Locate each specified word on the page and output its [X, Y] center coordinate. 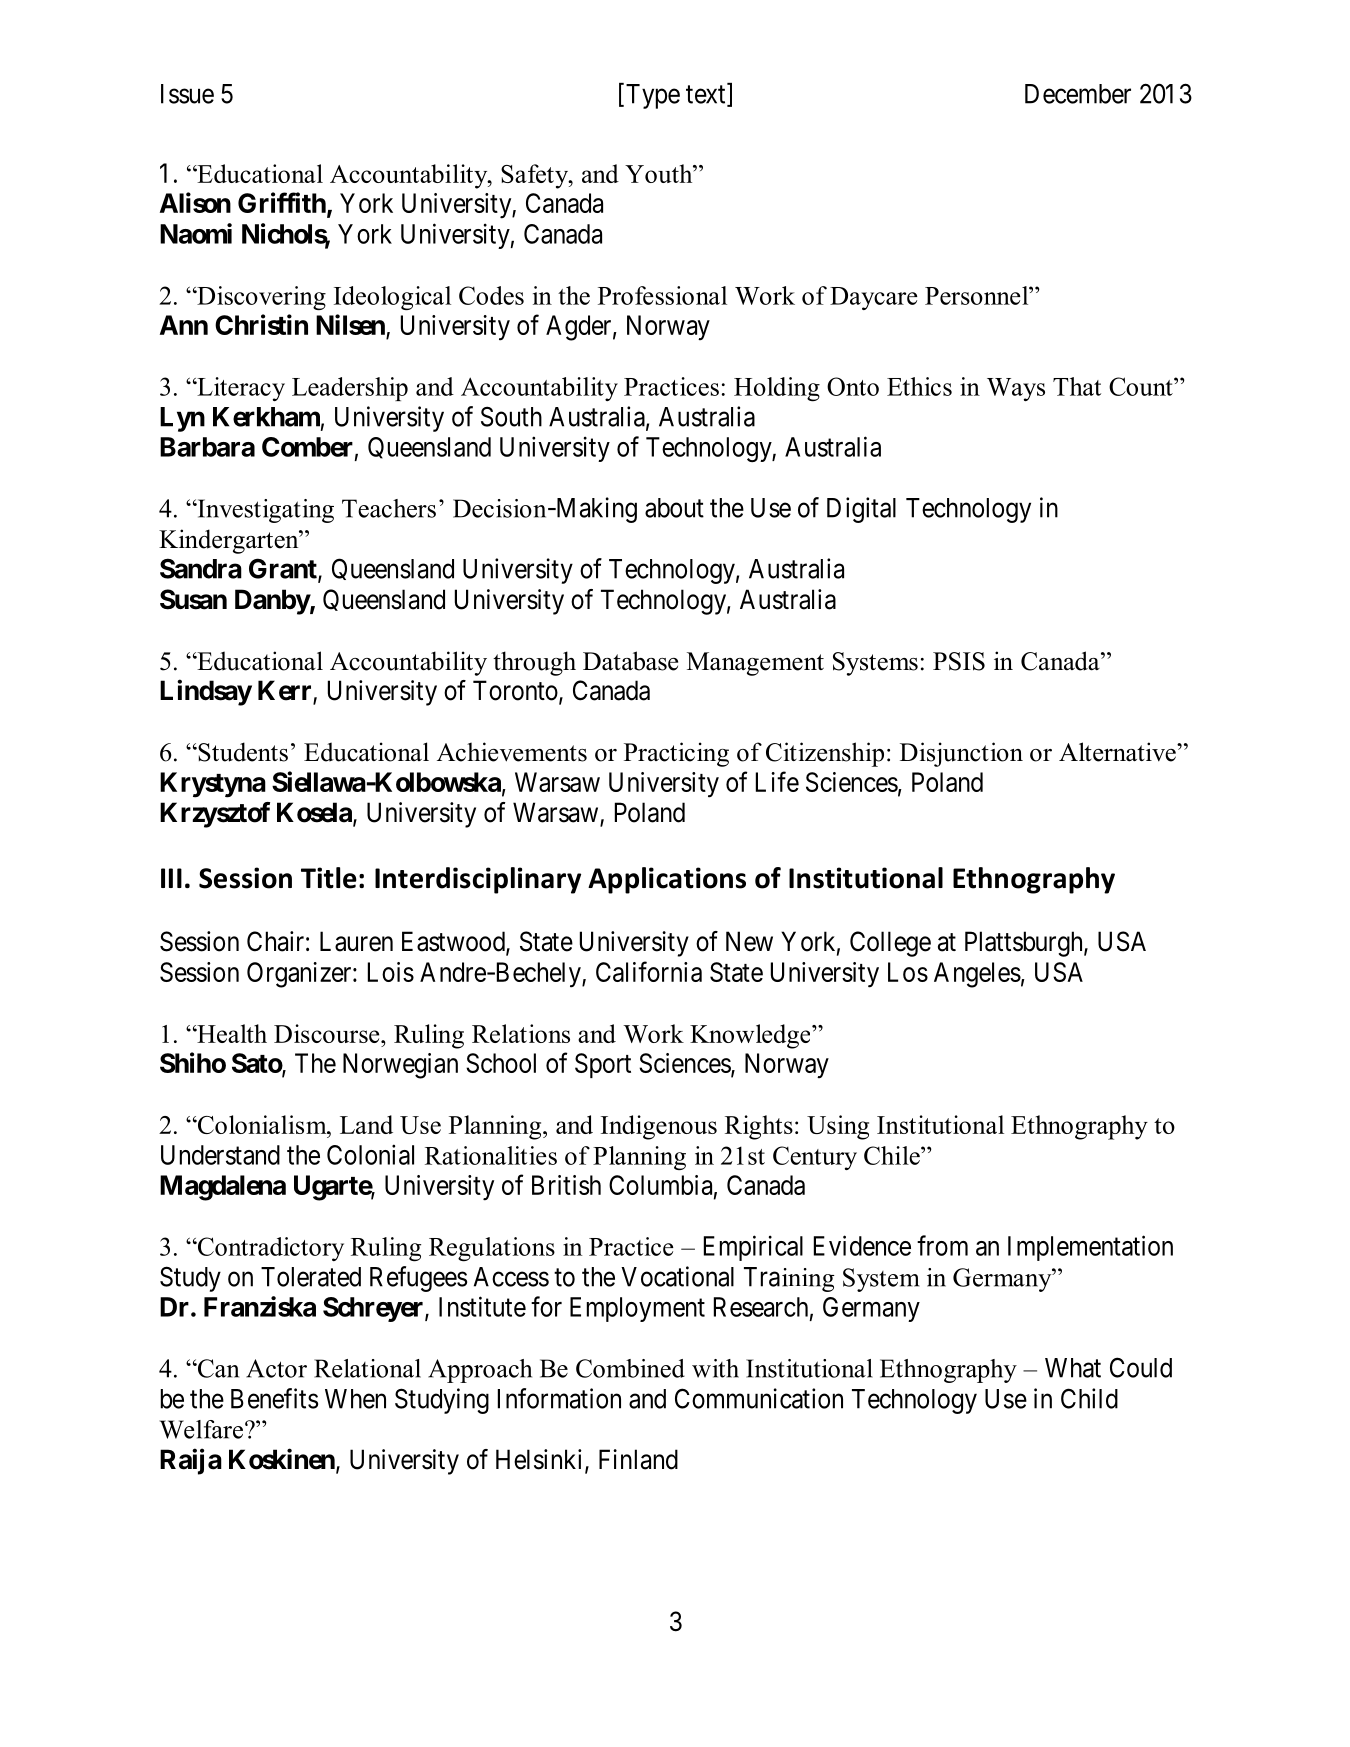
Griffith [282, 202]
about [674, 508]
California [649, 971]
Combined [630, 1368]
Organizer [300, 975]
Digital [861, 510]
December [1078, 94]
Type [651, 96]
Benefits [274, 1398]
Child [1089, 1398]
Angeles [977, 975]
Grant [284, 569]
